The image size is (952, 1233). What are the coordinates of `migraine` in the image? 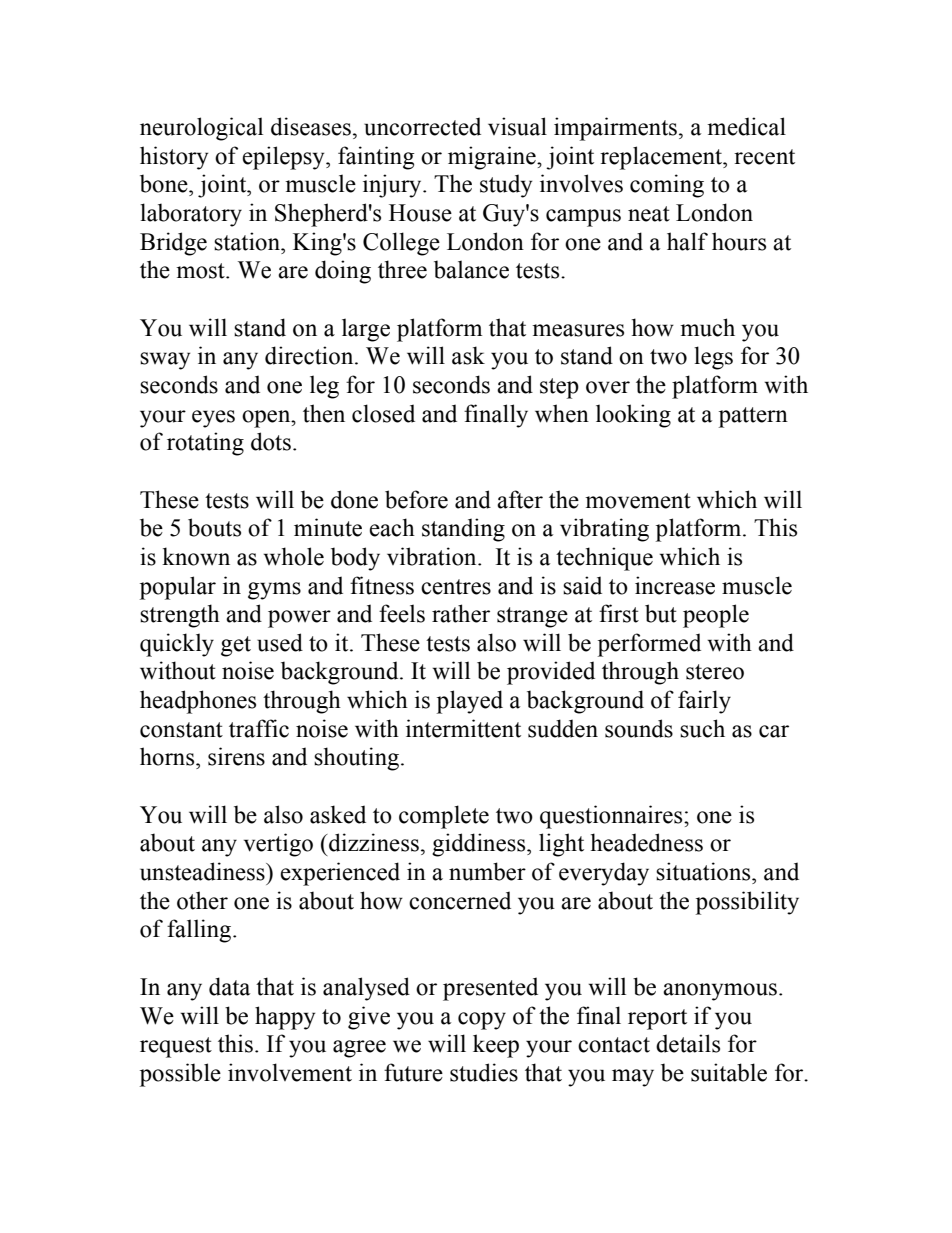 It's located at (493, 158).
